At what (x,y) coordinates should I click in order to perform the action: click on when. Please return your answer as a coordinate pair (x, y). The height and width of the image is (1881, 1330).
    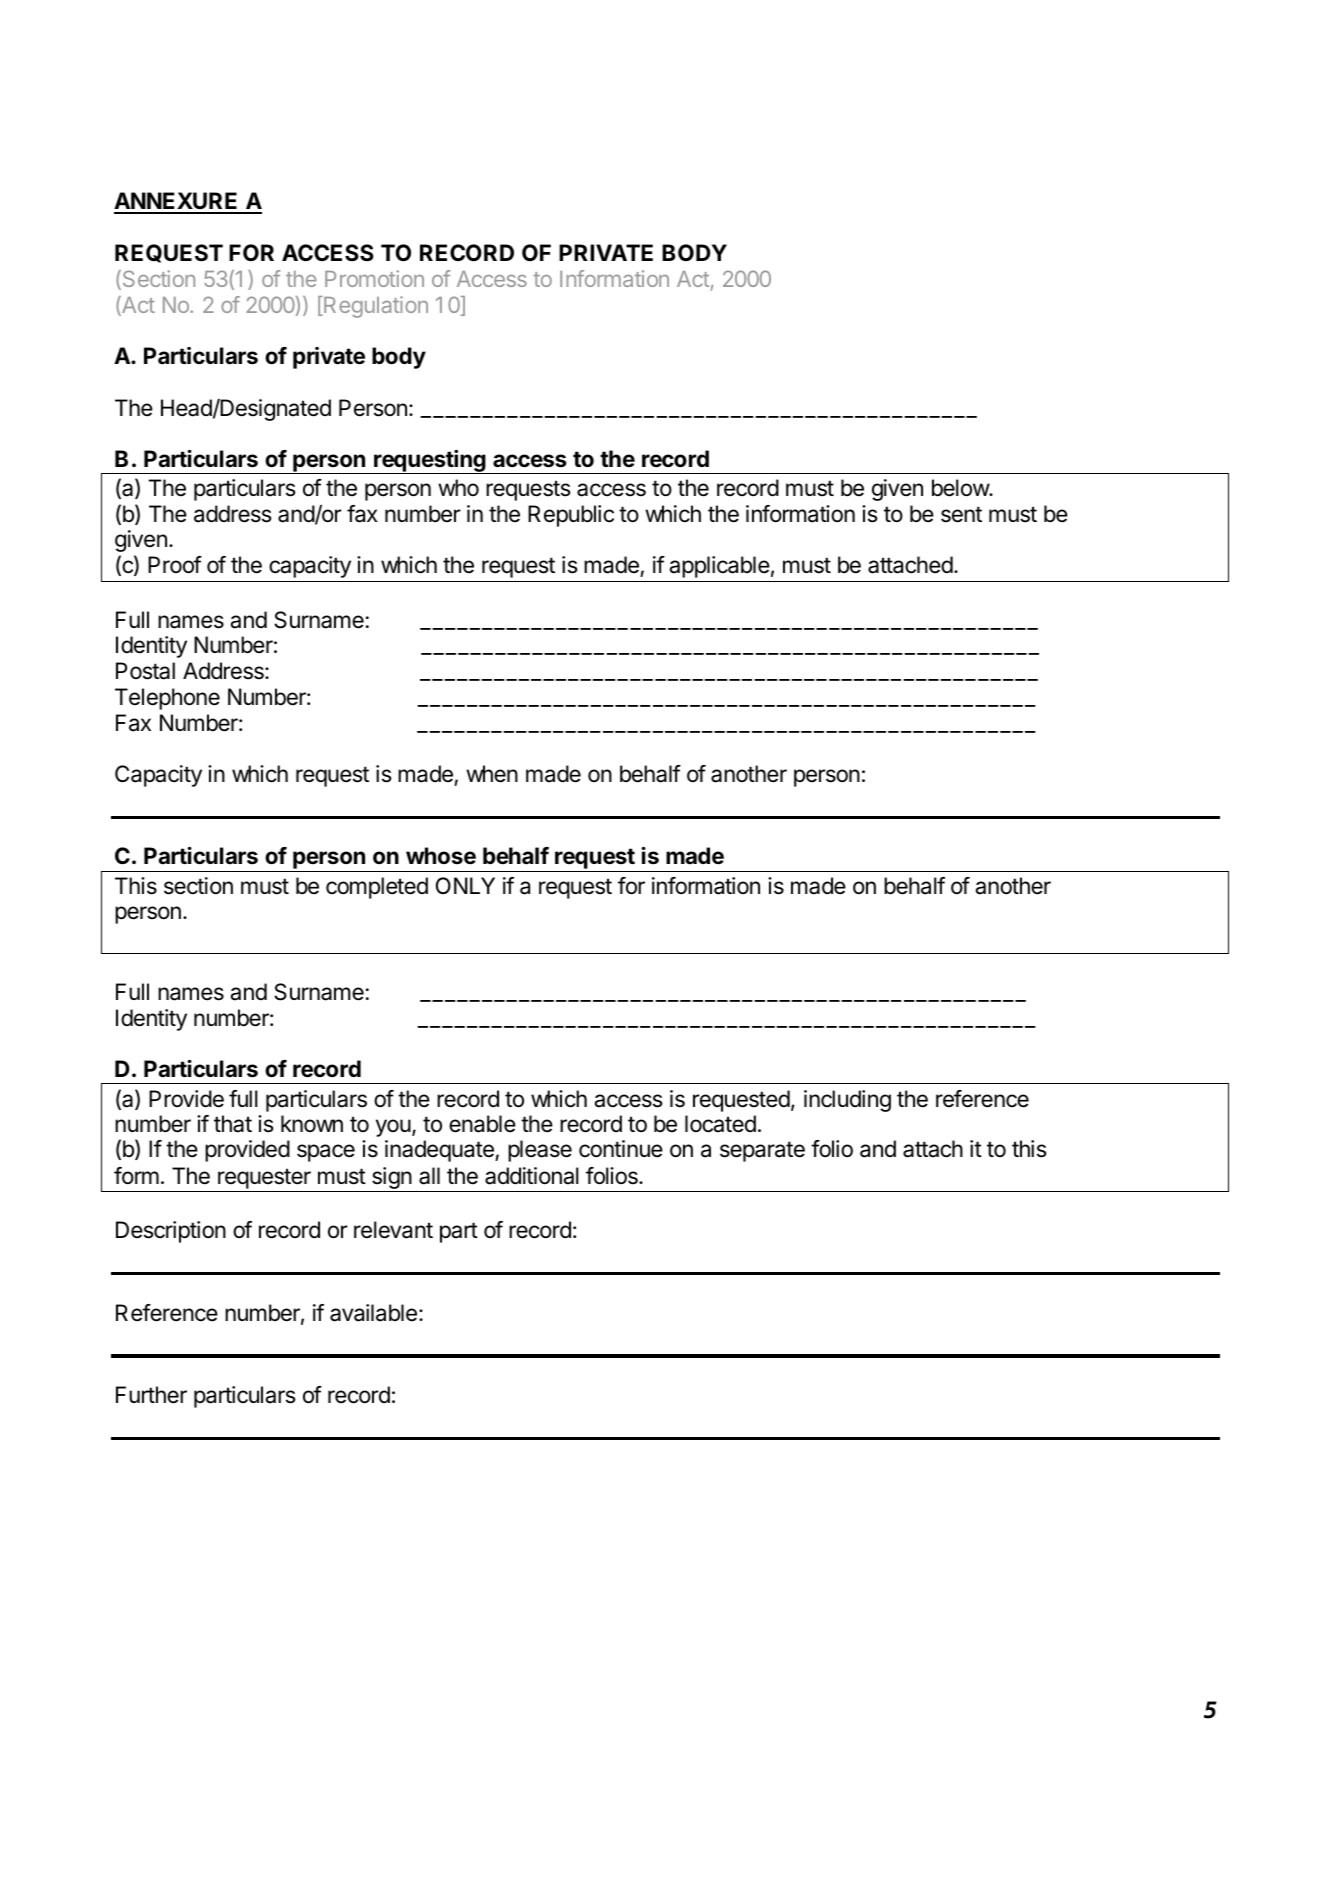
    Looking at the image, I should click on (492, 774).
